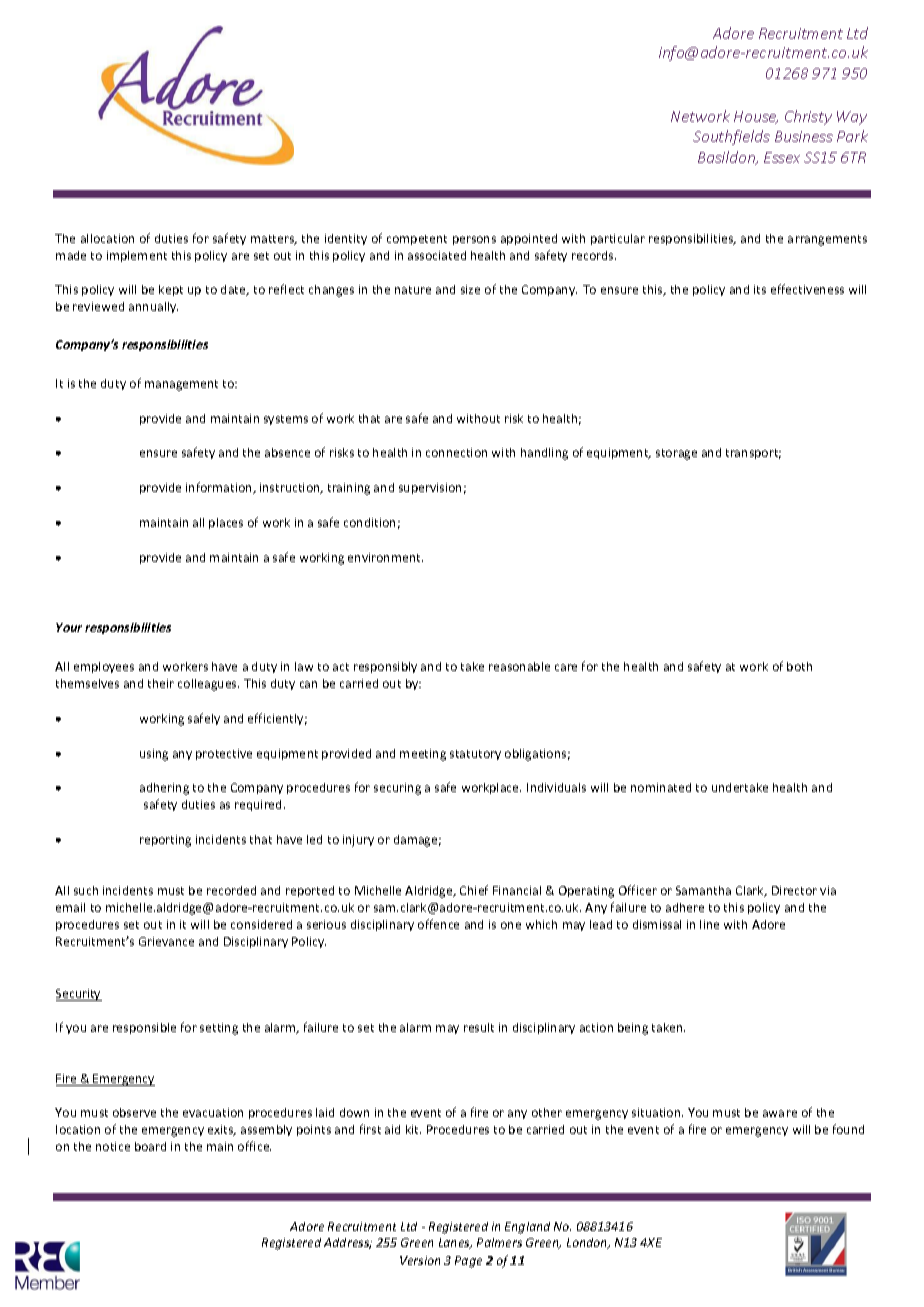 This page has height=1307, width=924. I want to click on aware, so click(780, 1113).
